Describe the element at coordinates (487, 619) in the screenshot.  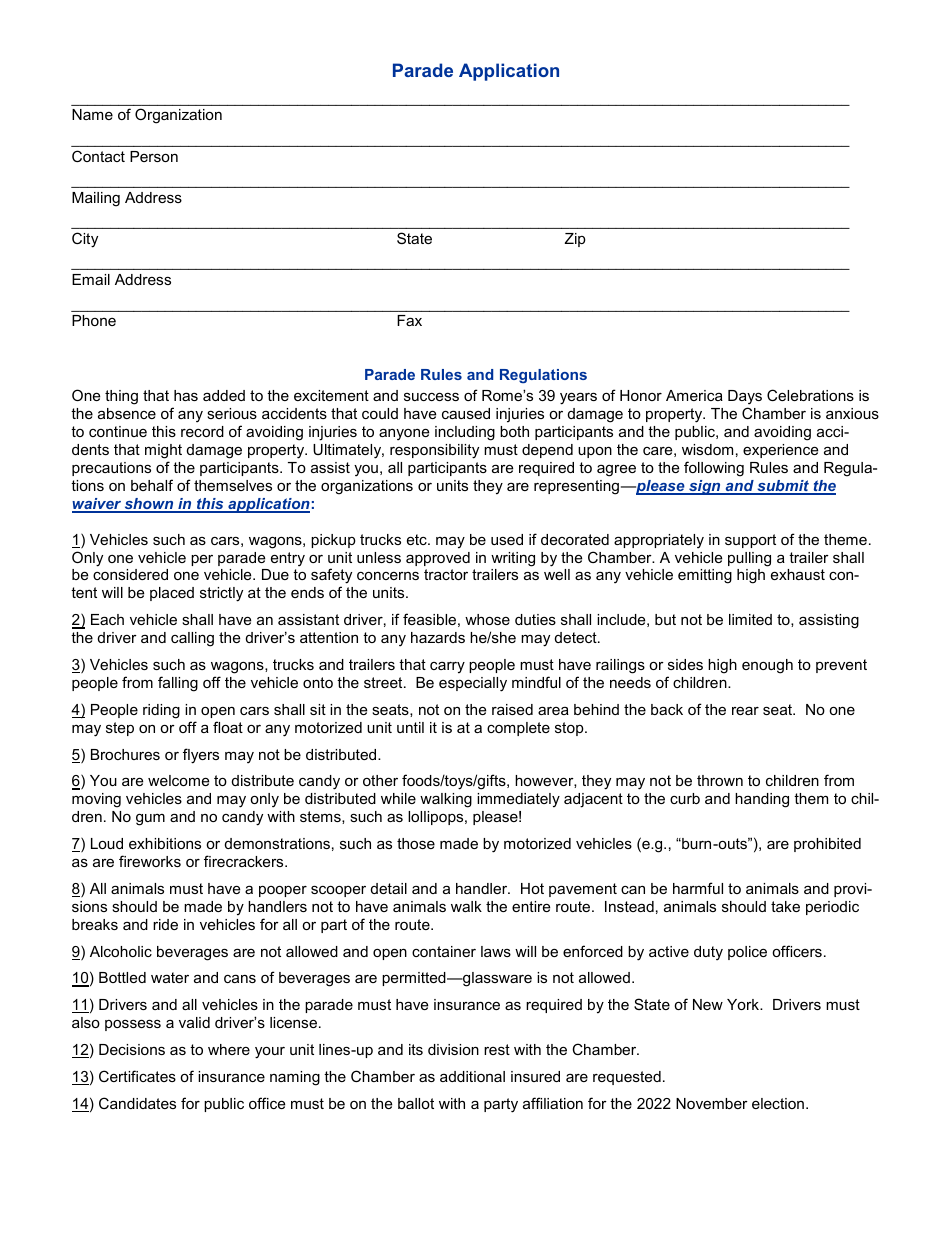
I see `whose` at that location.
